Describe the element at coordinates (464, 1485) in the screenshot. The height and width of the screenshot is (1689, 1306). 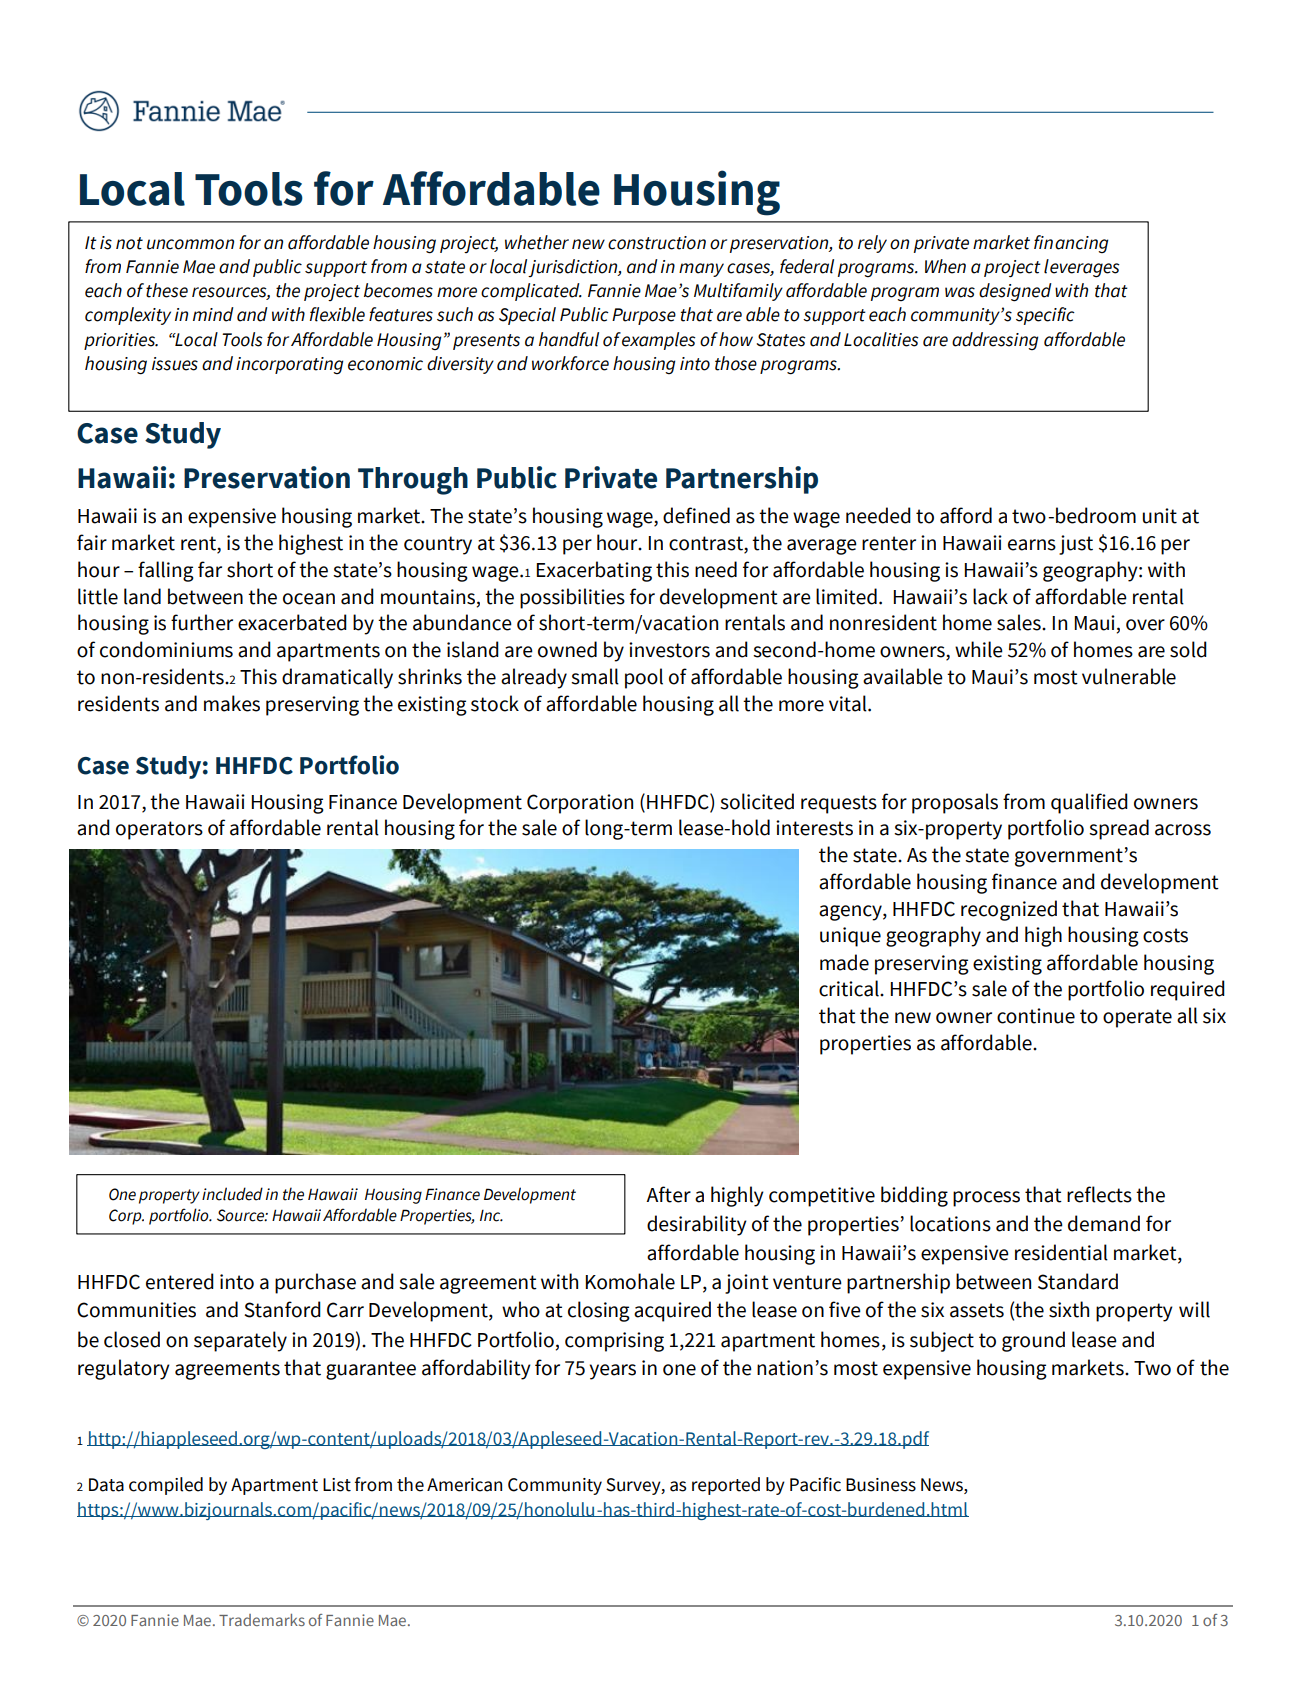
I see `American` at that location.
